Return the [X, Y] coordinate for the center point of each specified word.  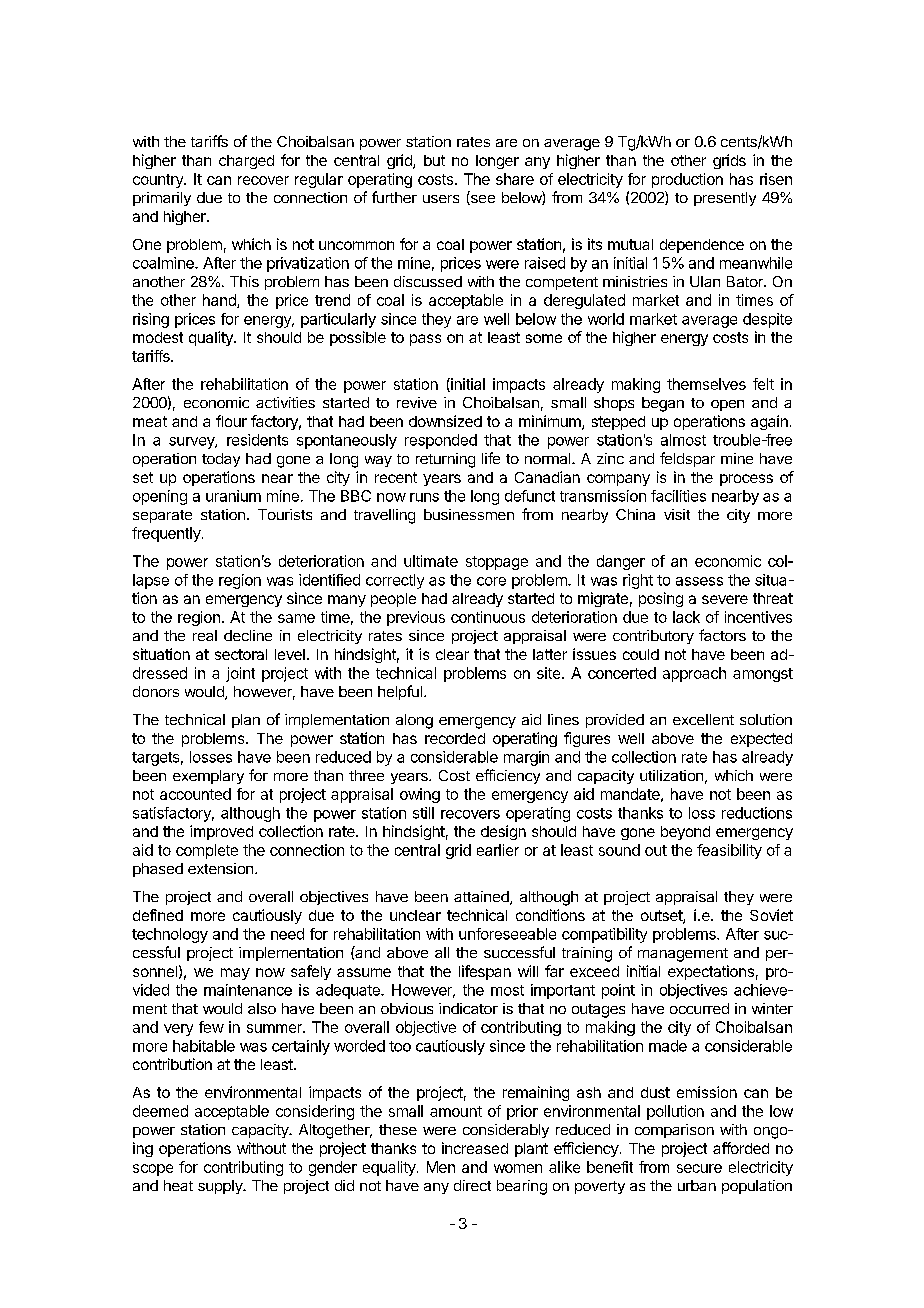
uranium [233, 496]
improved [221, 832]
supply [221, 1187]
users [441, 199]
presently [725, 199]
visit [677, 514]
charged [246, 162]
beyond [685, 833]
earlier [498, 850]
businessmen [469, 514]
